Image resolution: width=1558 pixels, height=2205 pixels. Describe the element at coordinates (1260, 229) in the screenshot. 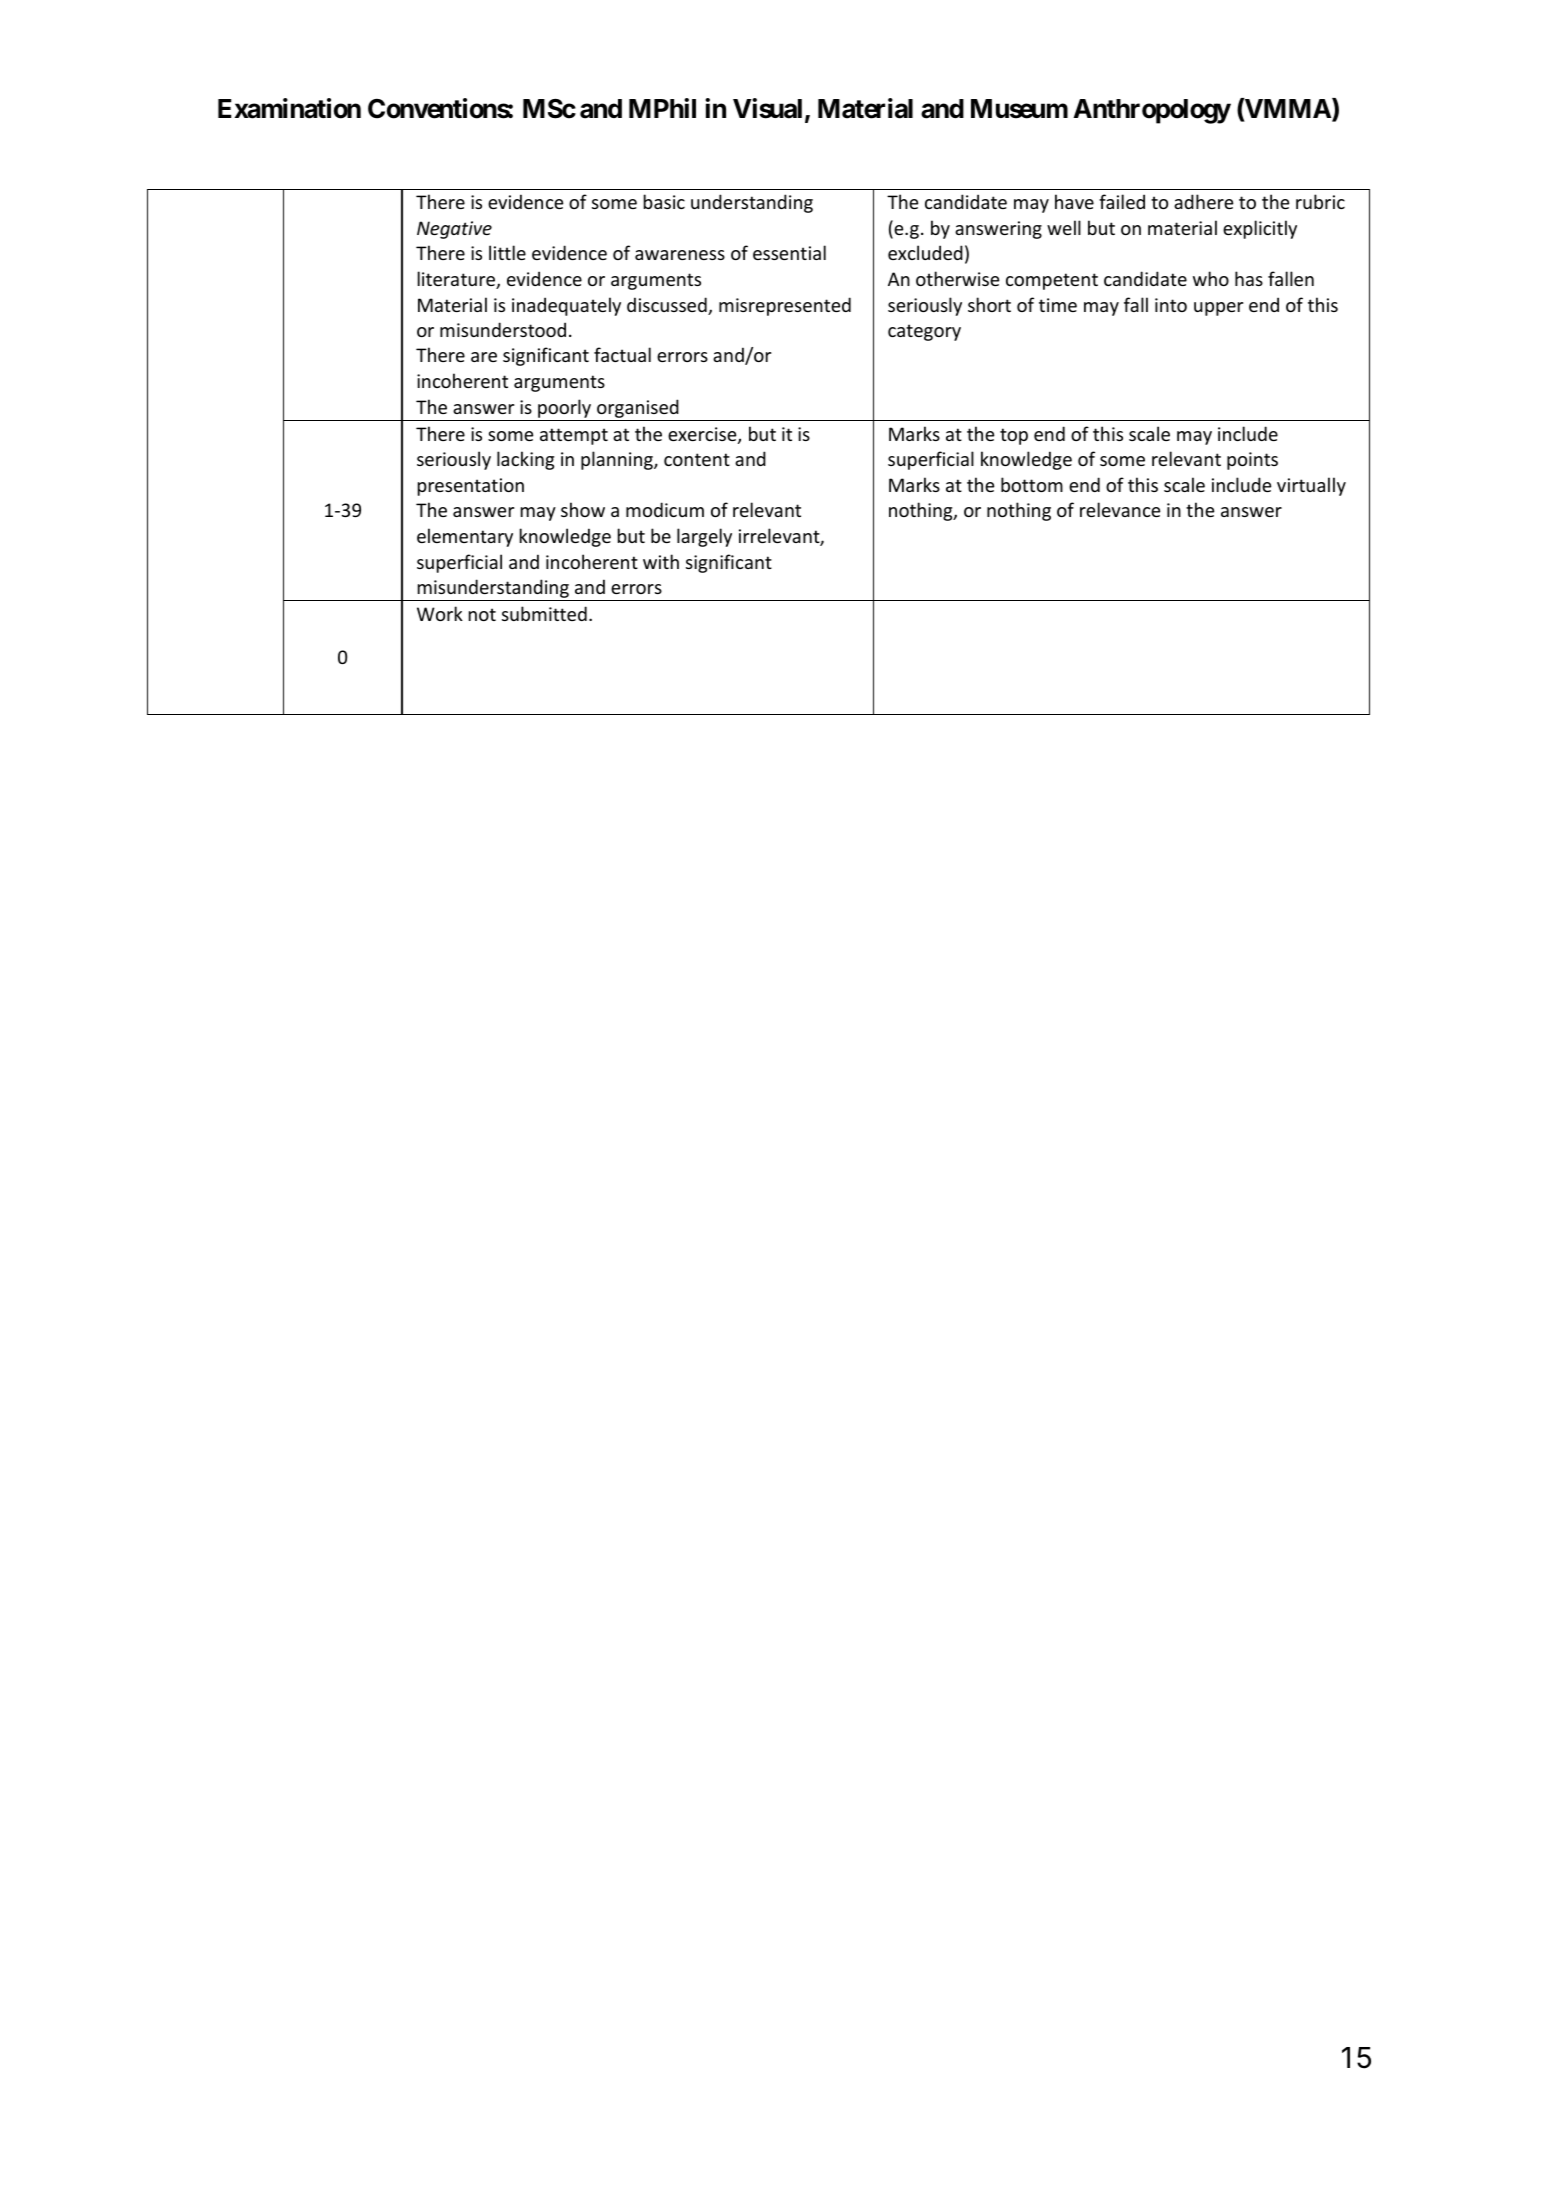

I see `explicitly` at that location.
